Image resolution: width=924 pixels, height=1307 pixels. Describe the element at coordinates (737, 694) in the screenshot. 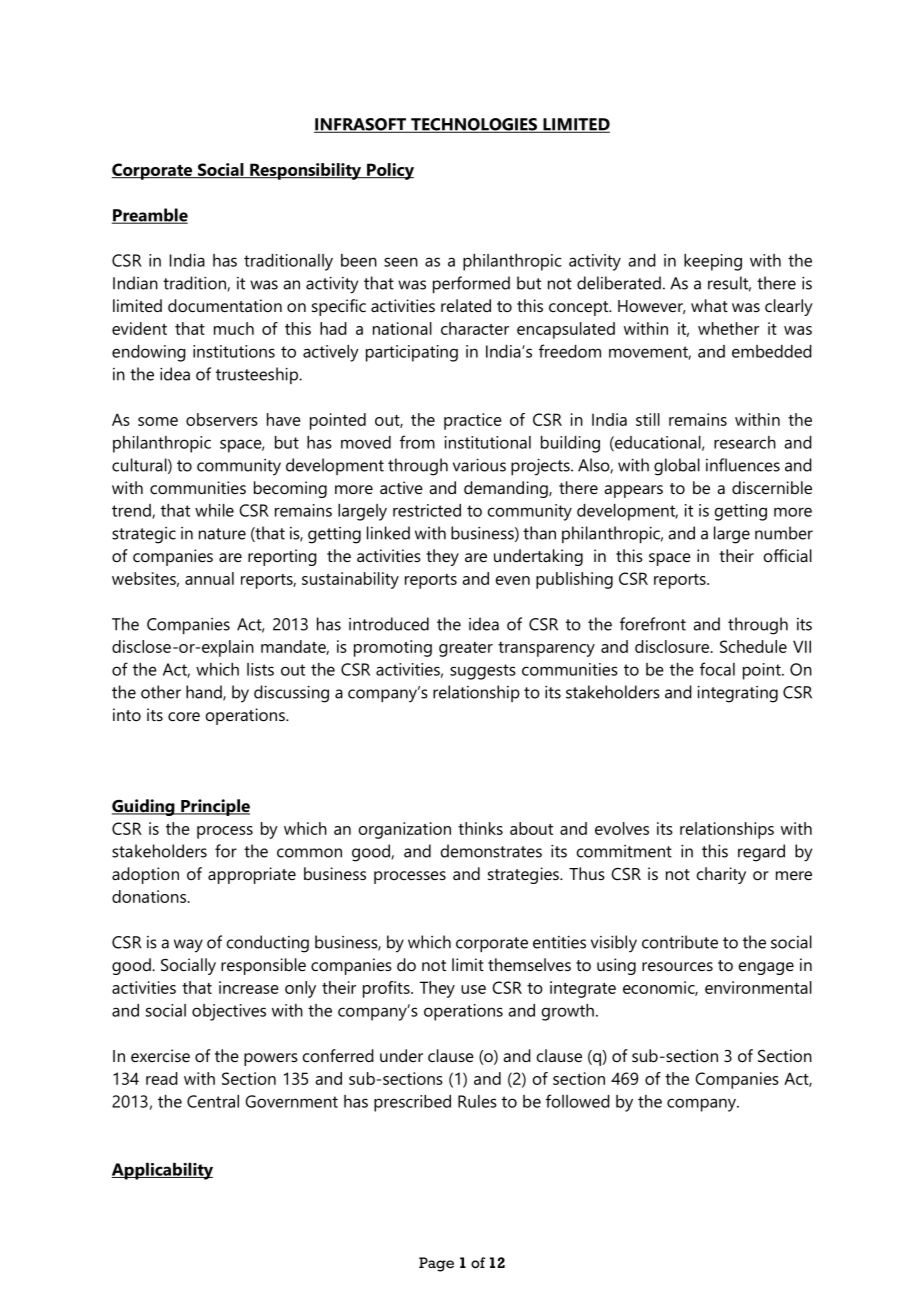

I see `integrating` at that location.
